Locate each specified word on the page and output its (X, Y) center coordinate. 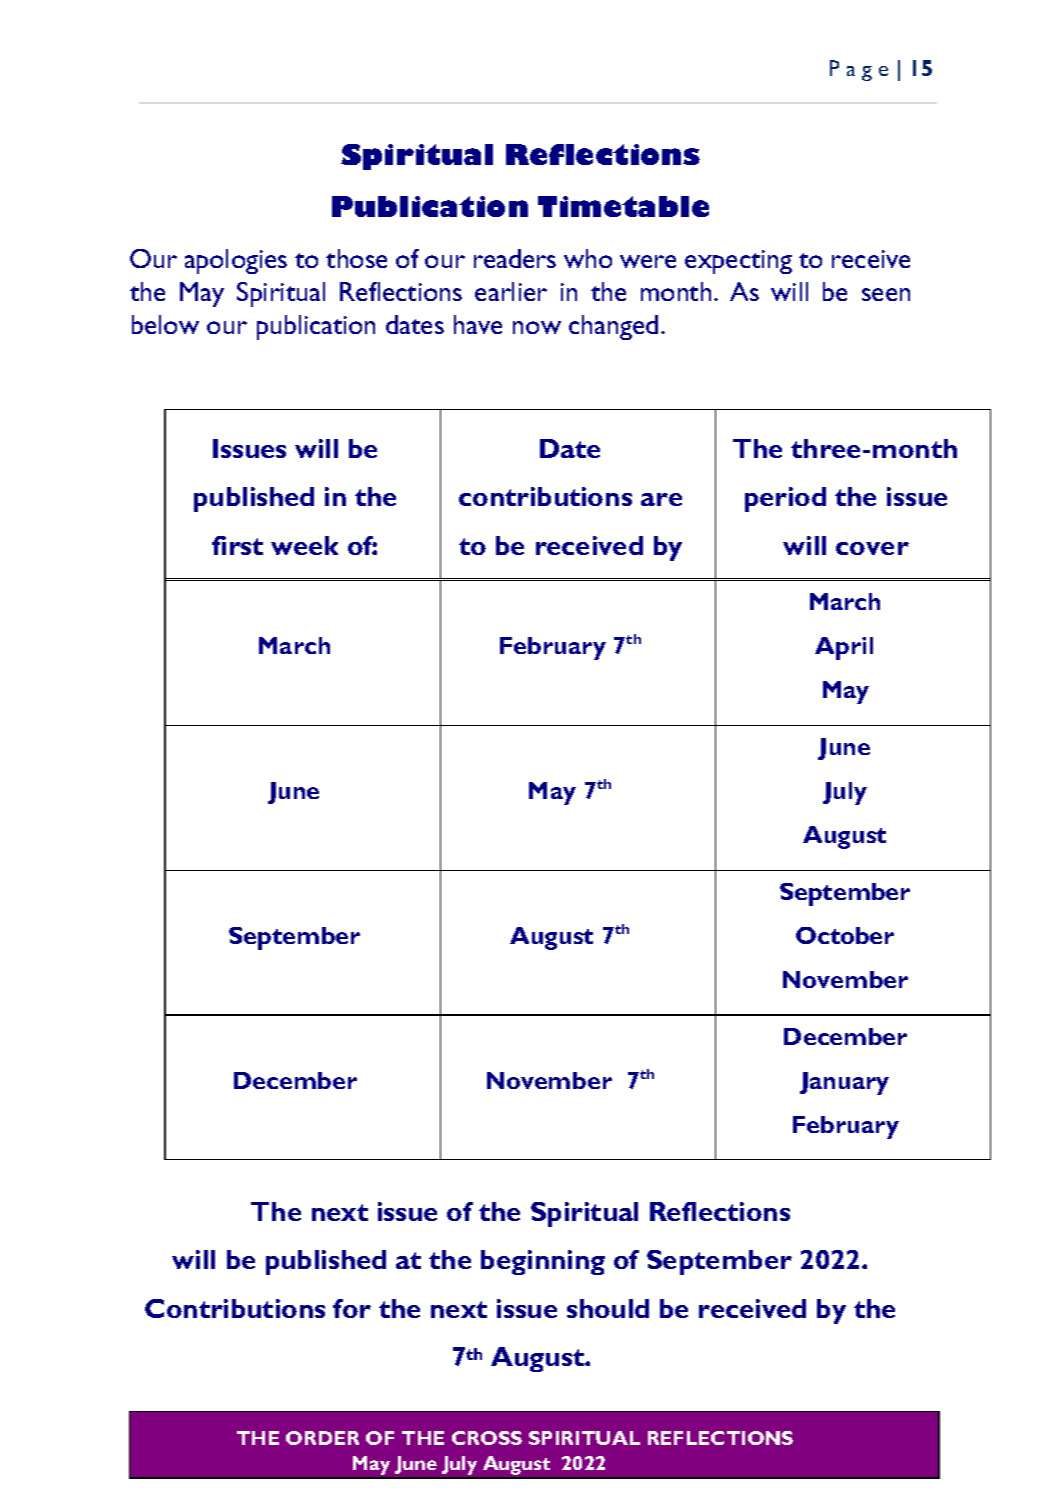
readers (515, 258)
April (844, 648)
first (237, 545)
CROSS (487, 1438)
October (845, 935)
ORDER (322, 1438)
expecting (738, 262)
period (785, 499)
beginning (543, 1262)
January (844, 1083)
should (608, 1308)
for (352, 1308)
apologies (236, 261)
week (304, 545)
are (661, 499)
